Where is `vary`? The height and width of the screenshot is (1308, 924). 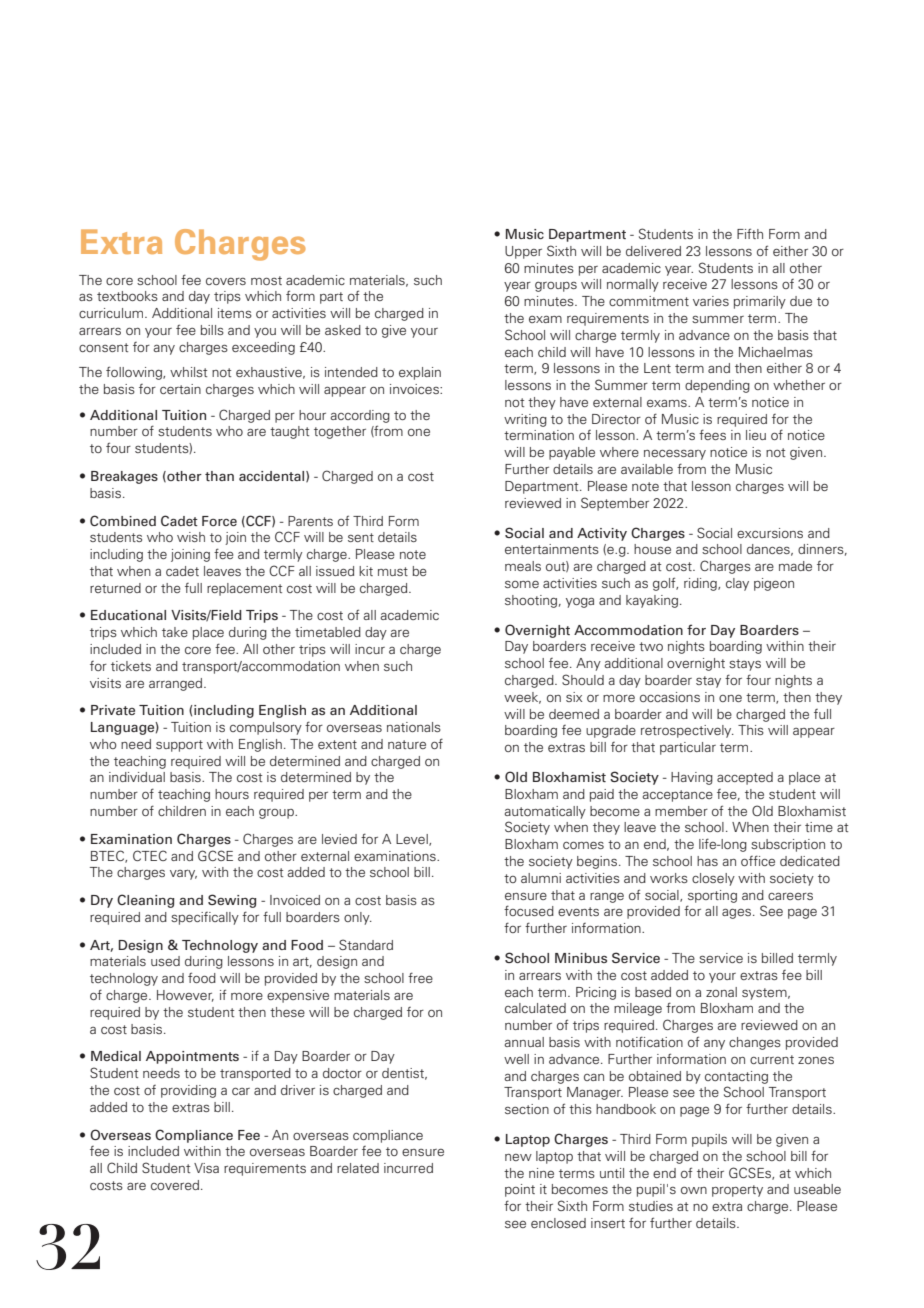 vary is located at coordinates (183, 875).
